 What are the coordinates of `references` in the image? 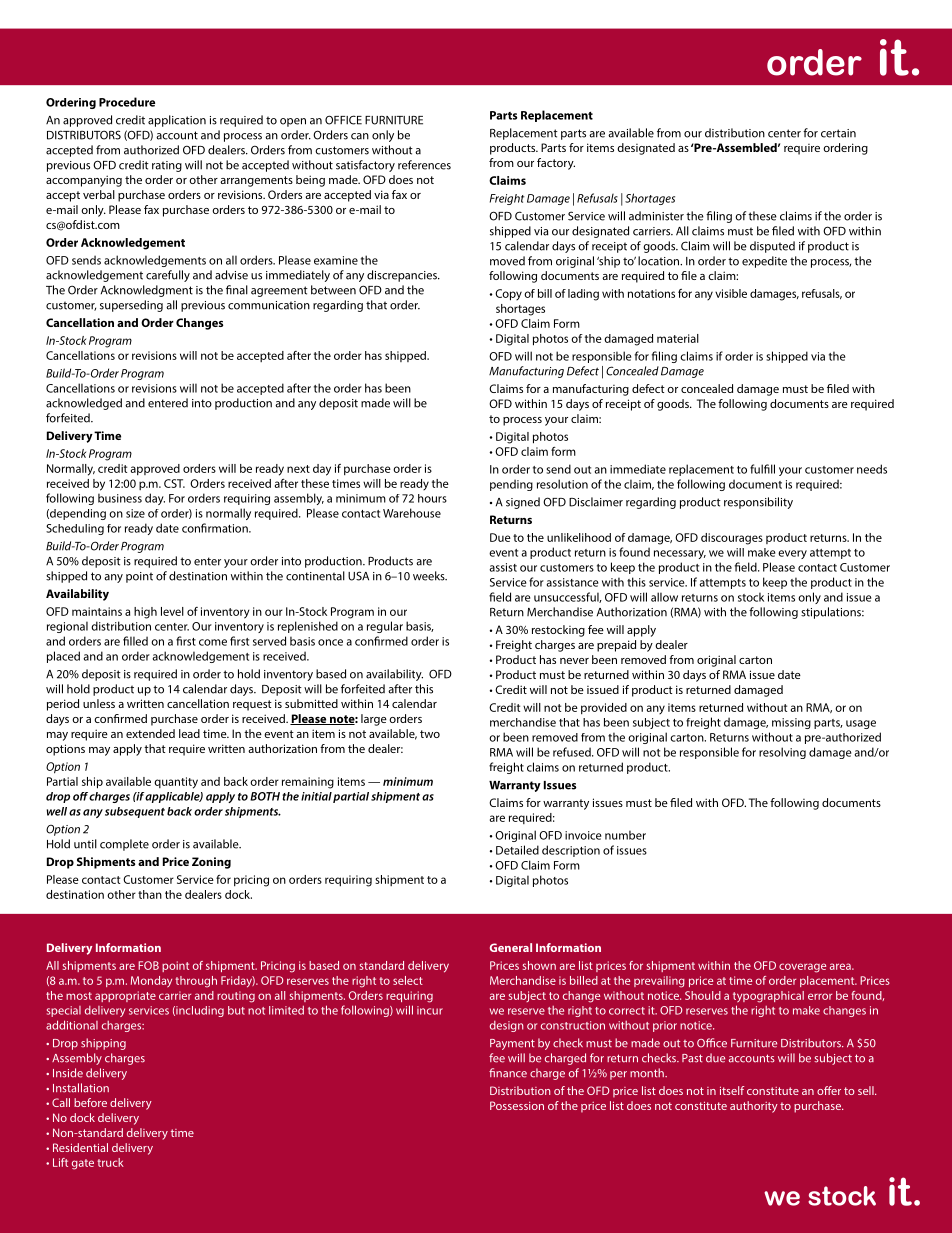 It's located at (424, 165).
